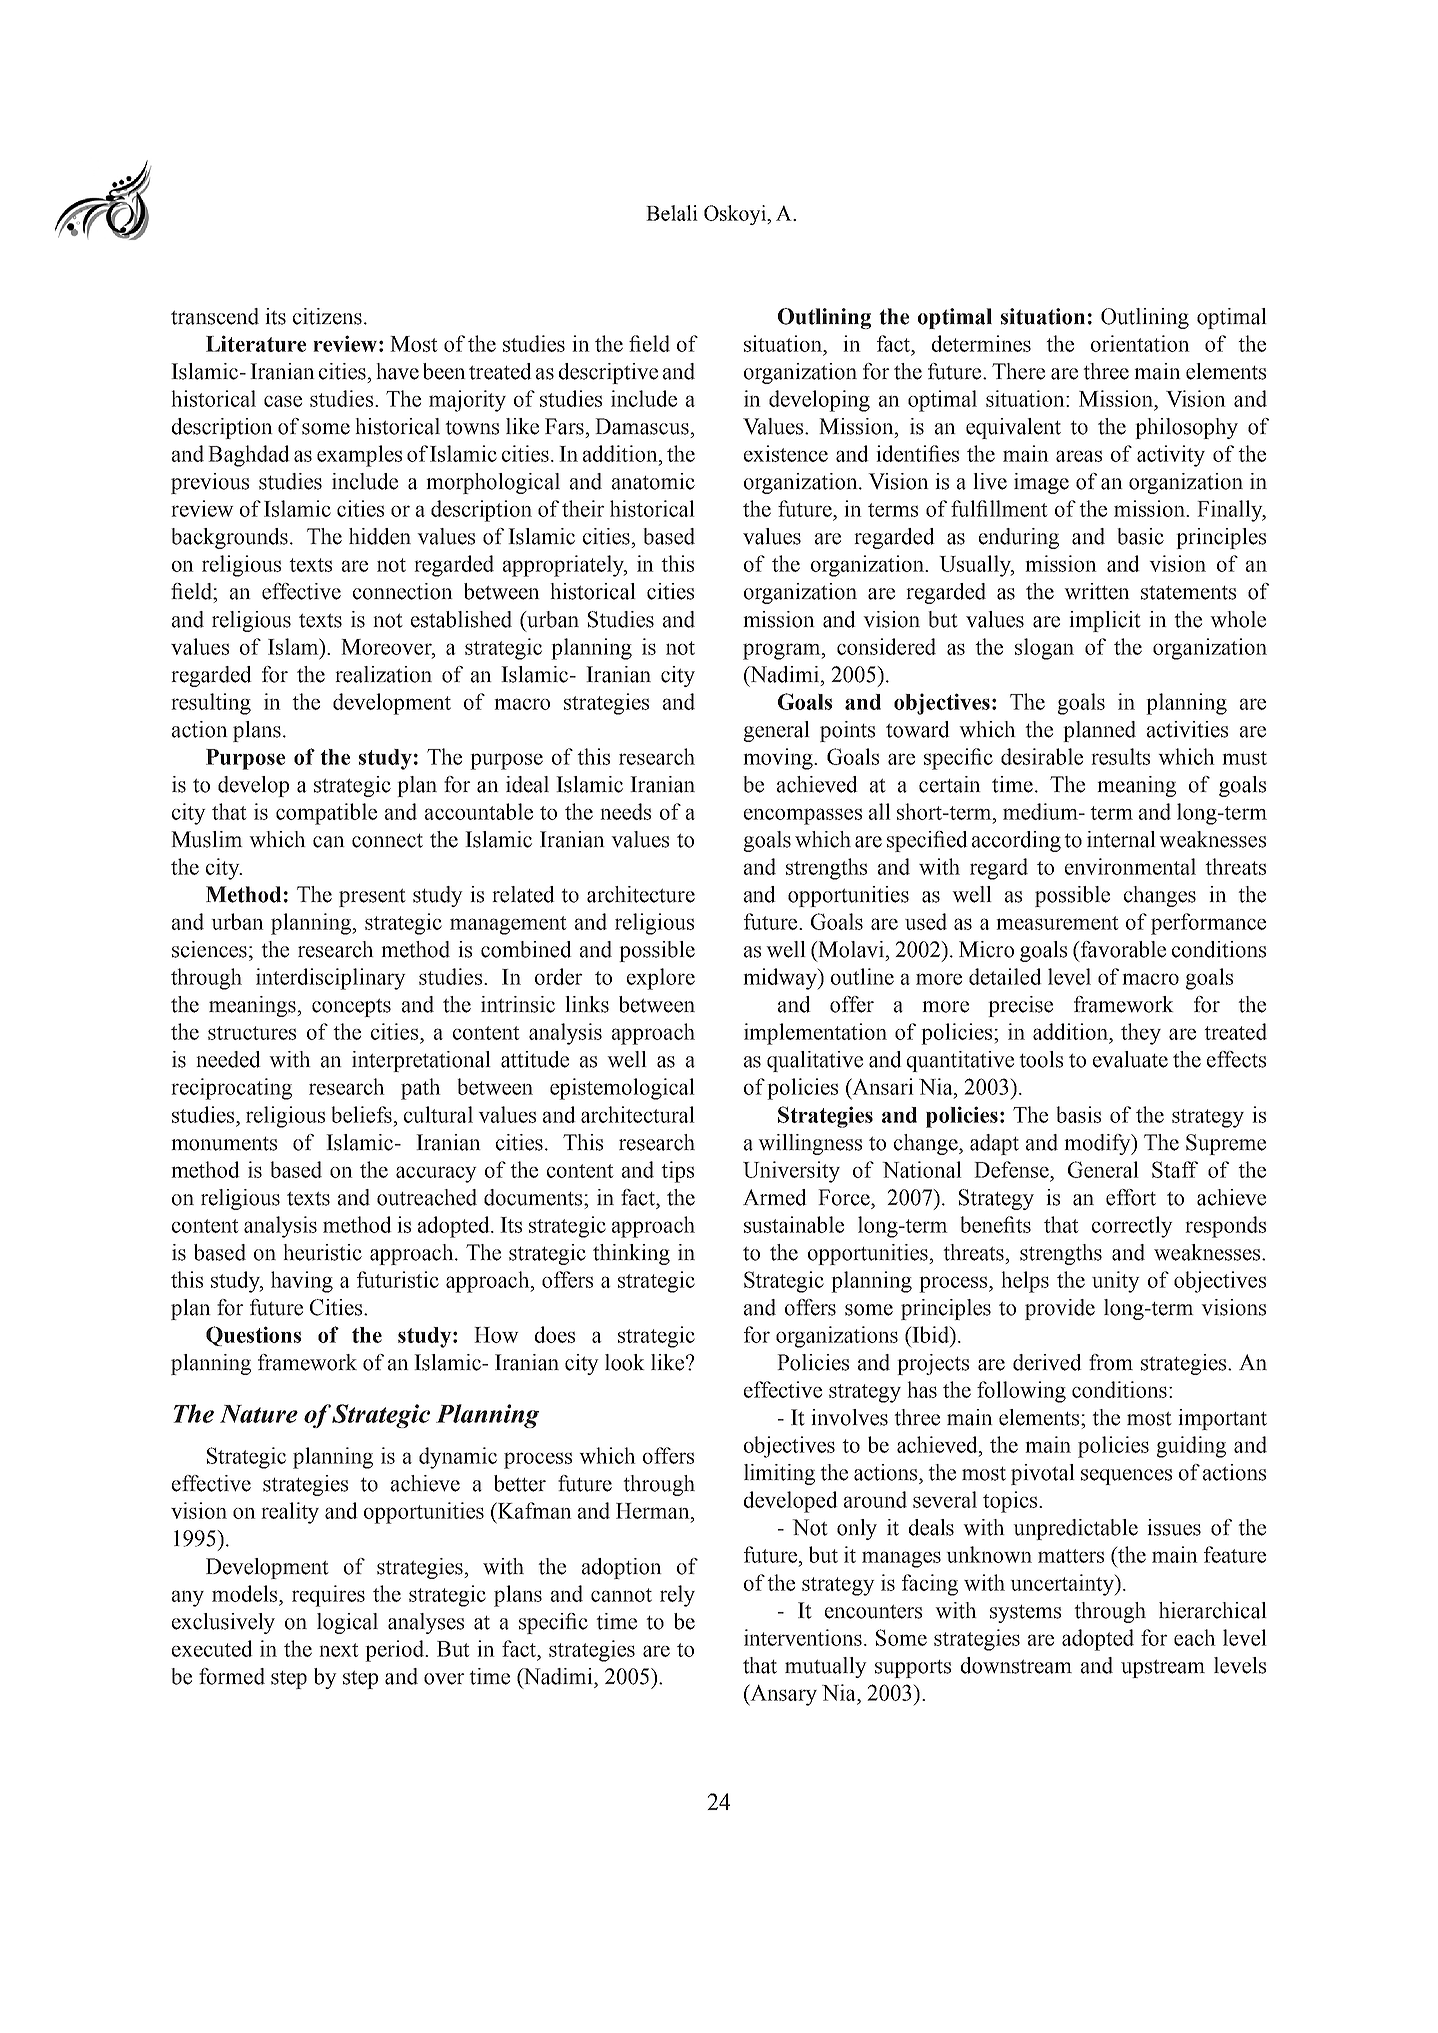  I want to click on descriptive, so click(608, 373).
